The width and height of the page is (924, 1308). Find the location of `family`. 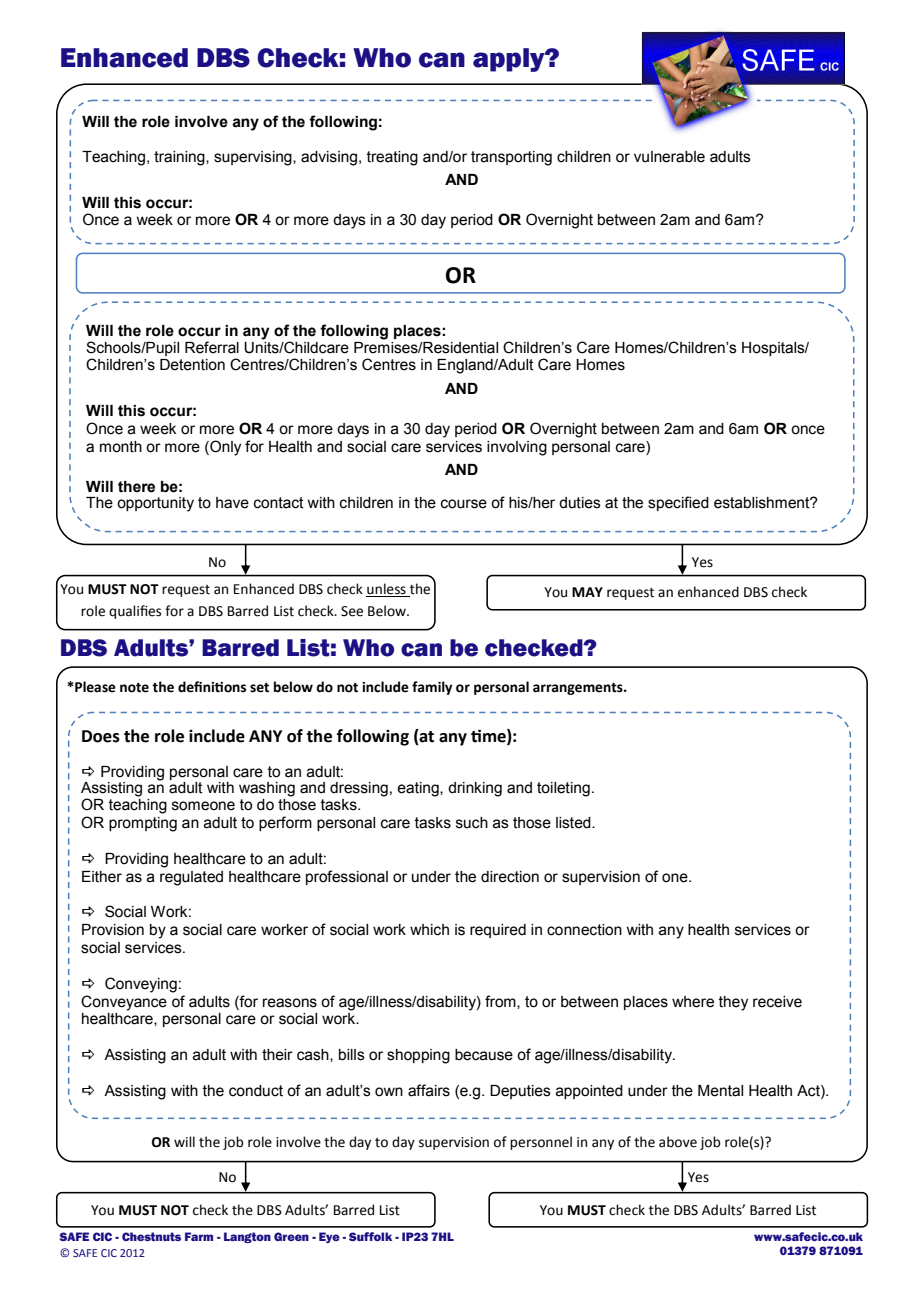

family is located at coordinates (432, 688).
